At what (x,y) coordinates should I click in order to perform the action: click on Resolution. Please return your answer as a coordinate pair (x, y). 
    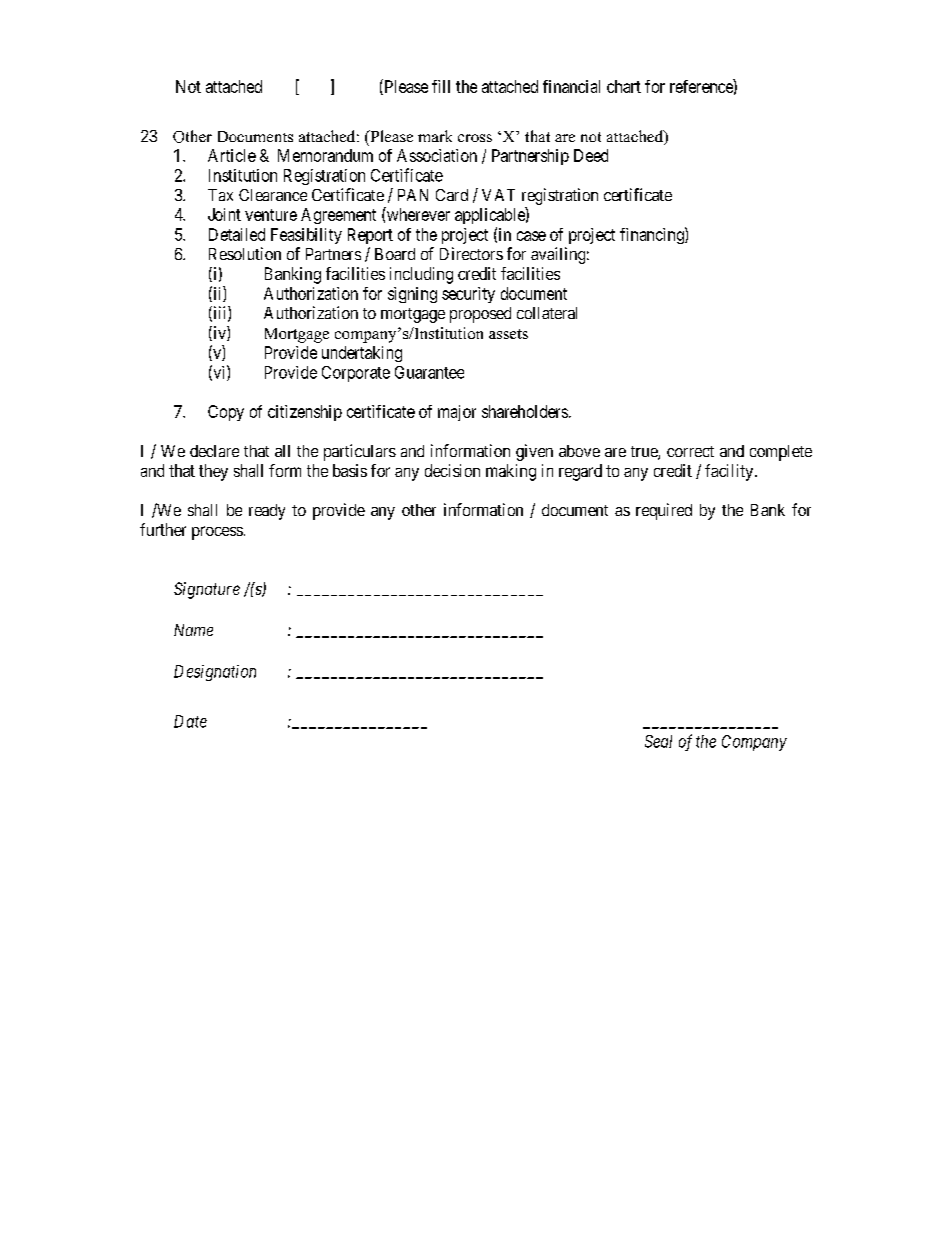
    Looking at the image, I should click on (245, 253).
